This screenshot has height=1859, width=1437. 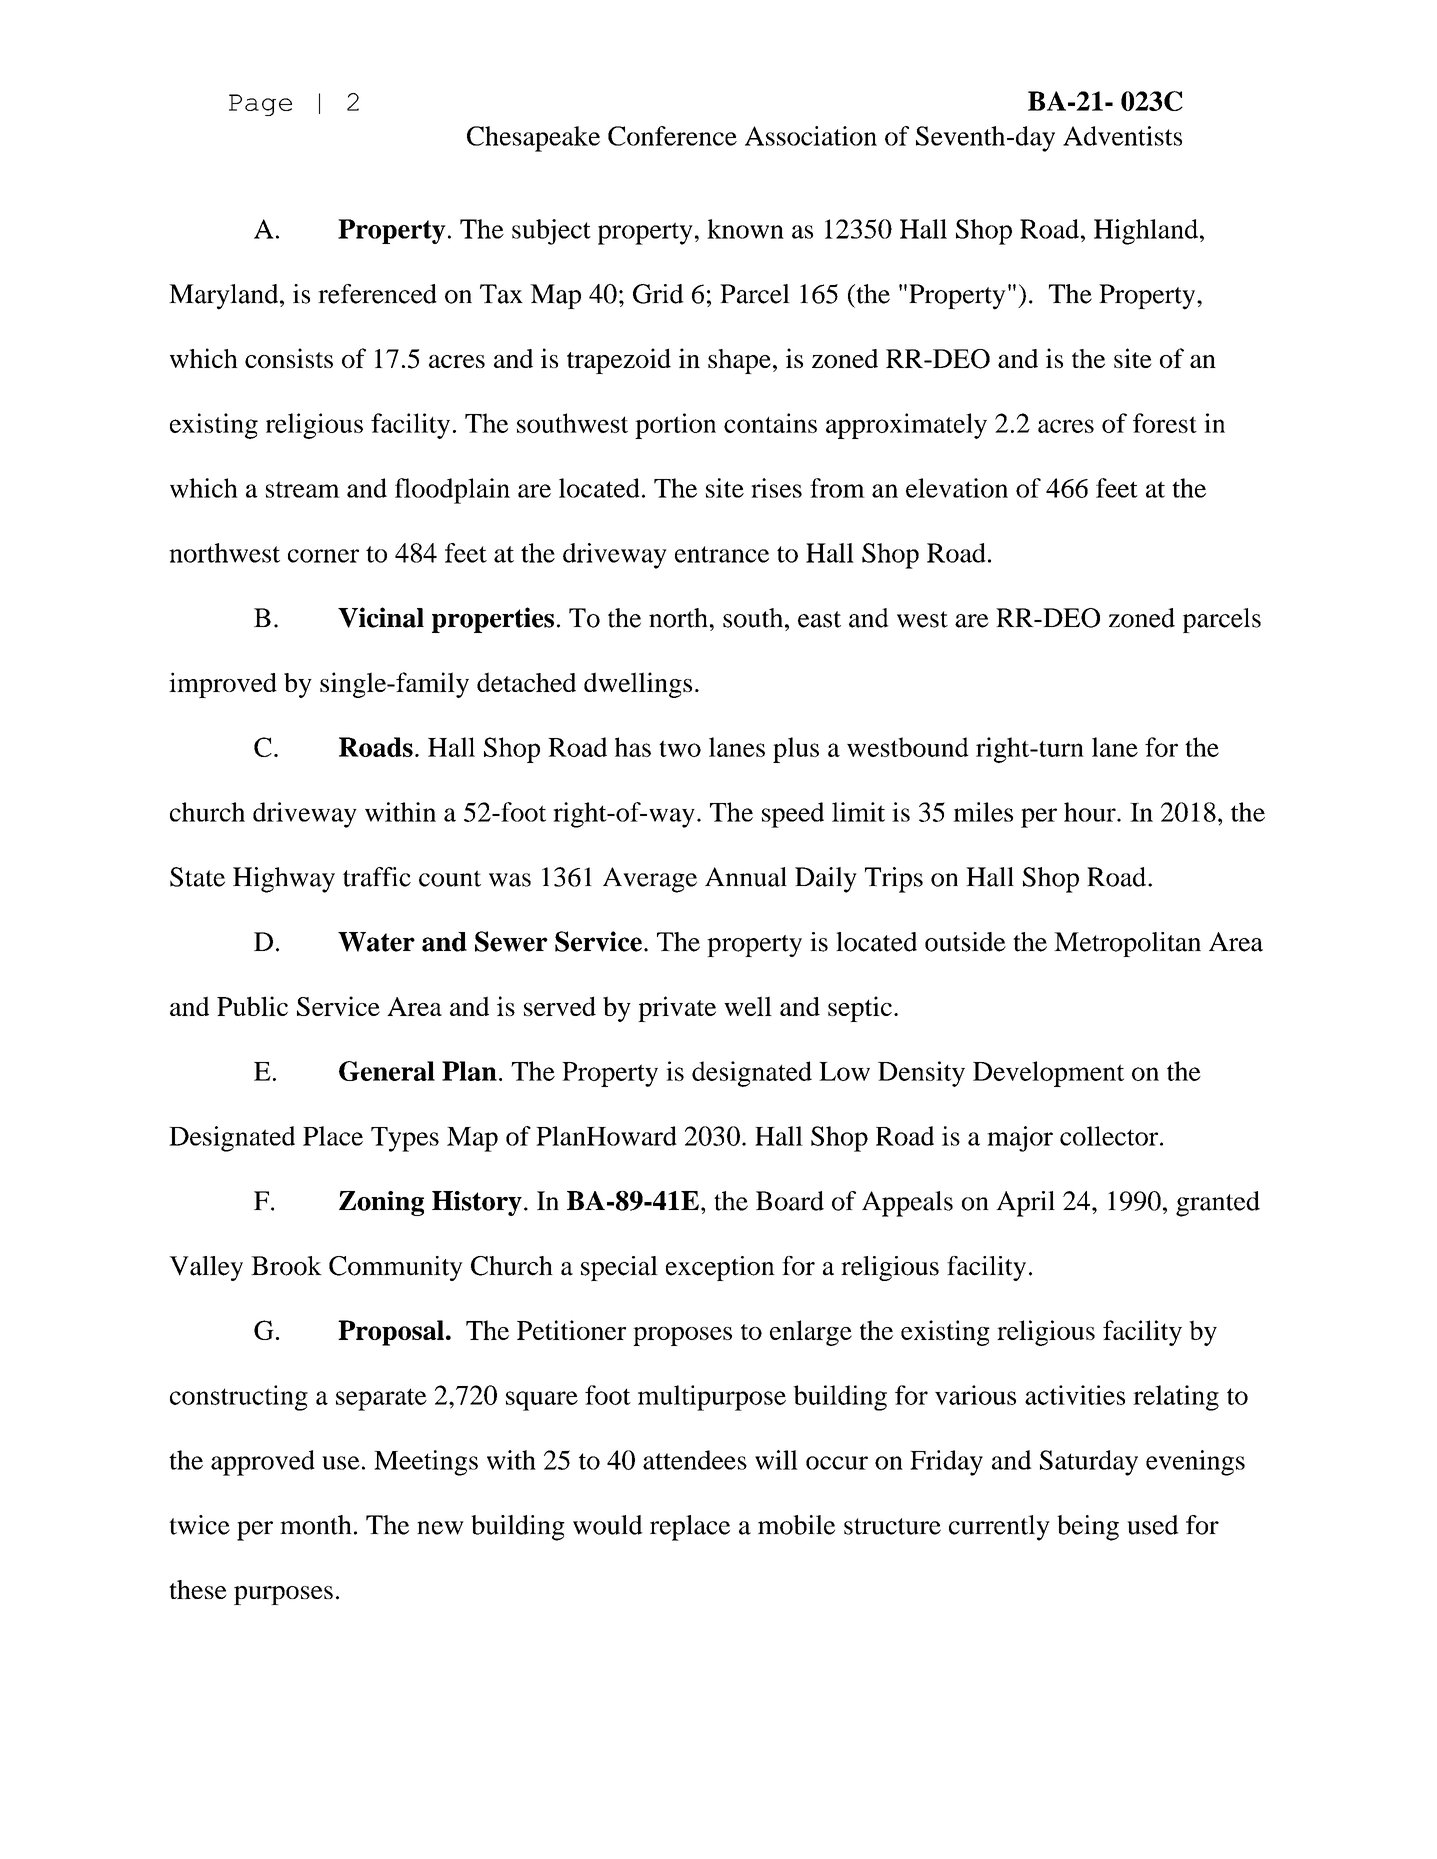 What do you see at coordinates (1122, 136) in the screenshot?
I see `Adventists` at bounding box center [1122, 136].
